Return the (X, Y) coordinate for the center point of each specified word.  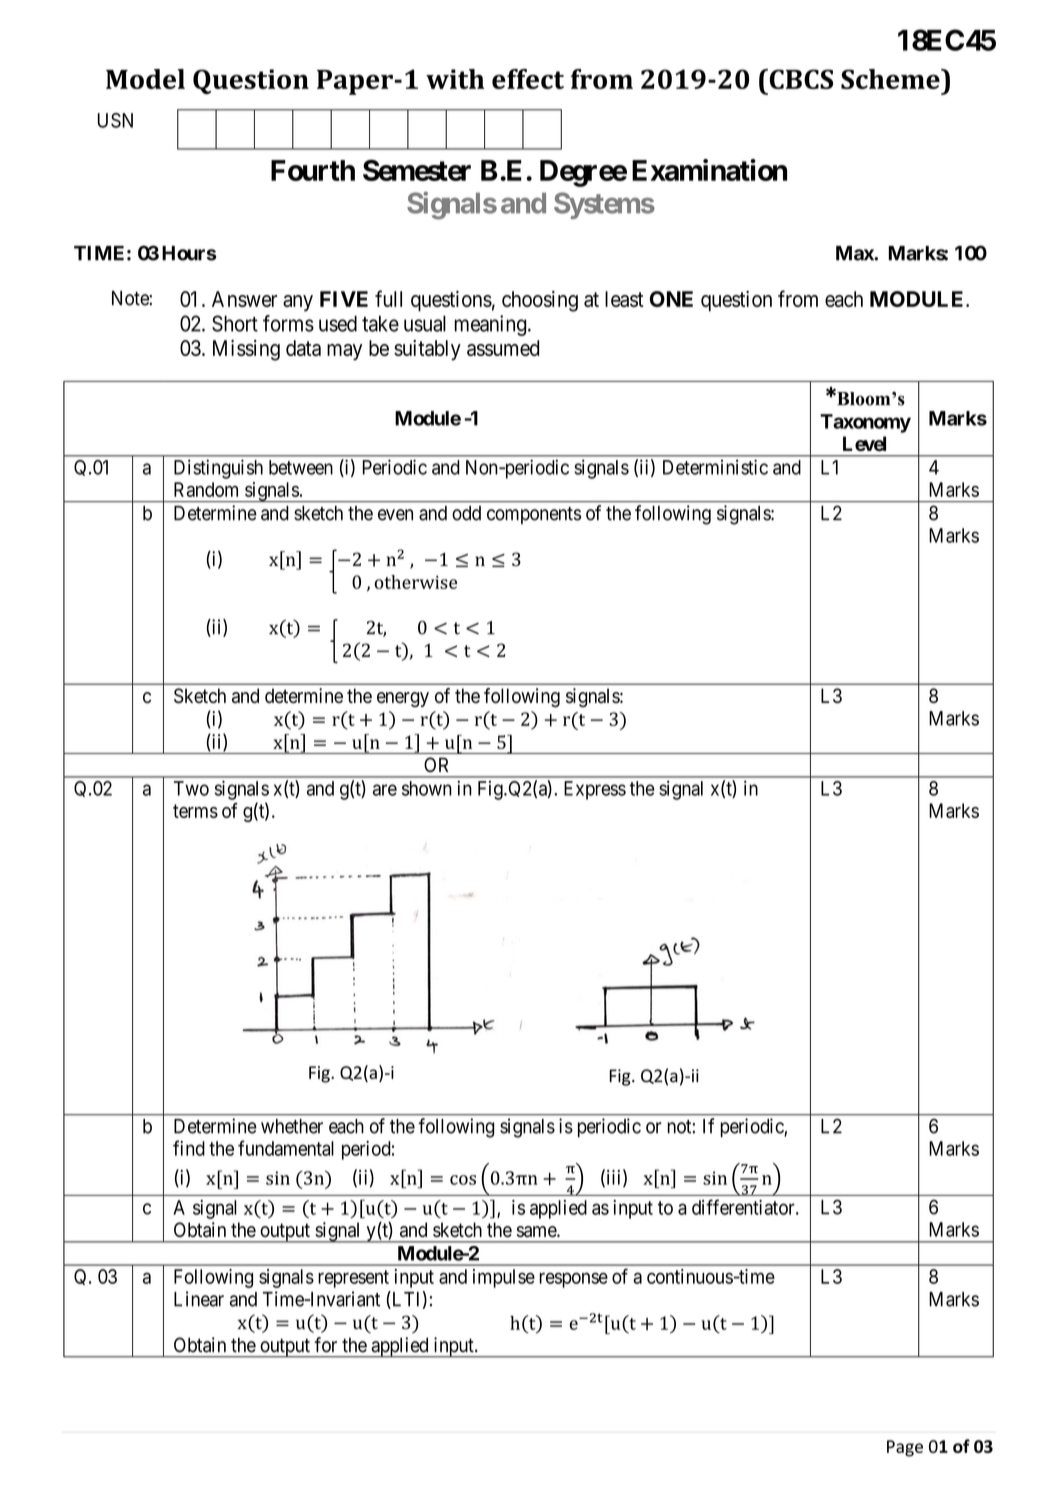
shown (427, 788)
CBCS (800, 79)
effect (528, 79)
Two (191, 788)
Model (145, 79)
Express (595, 790)
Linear (199, 1299)
